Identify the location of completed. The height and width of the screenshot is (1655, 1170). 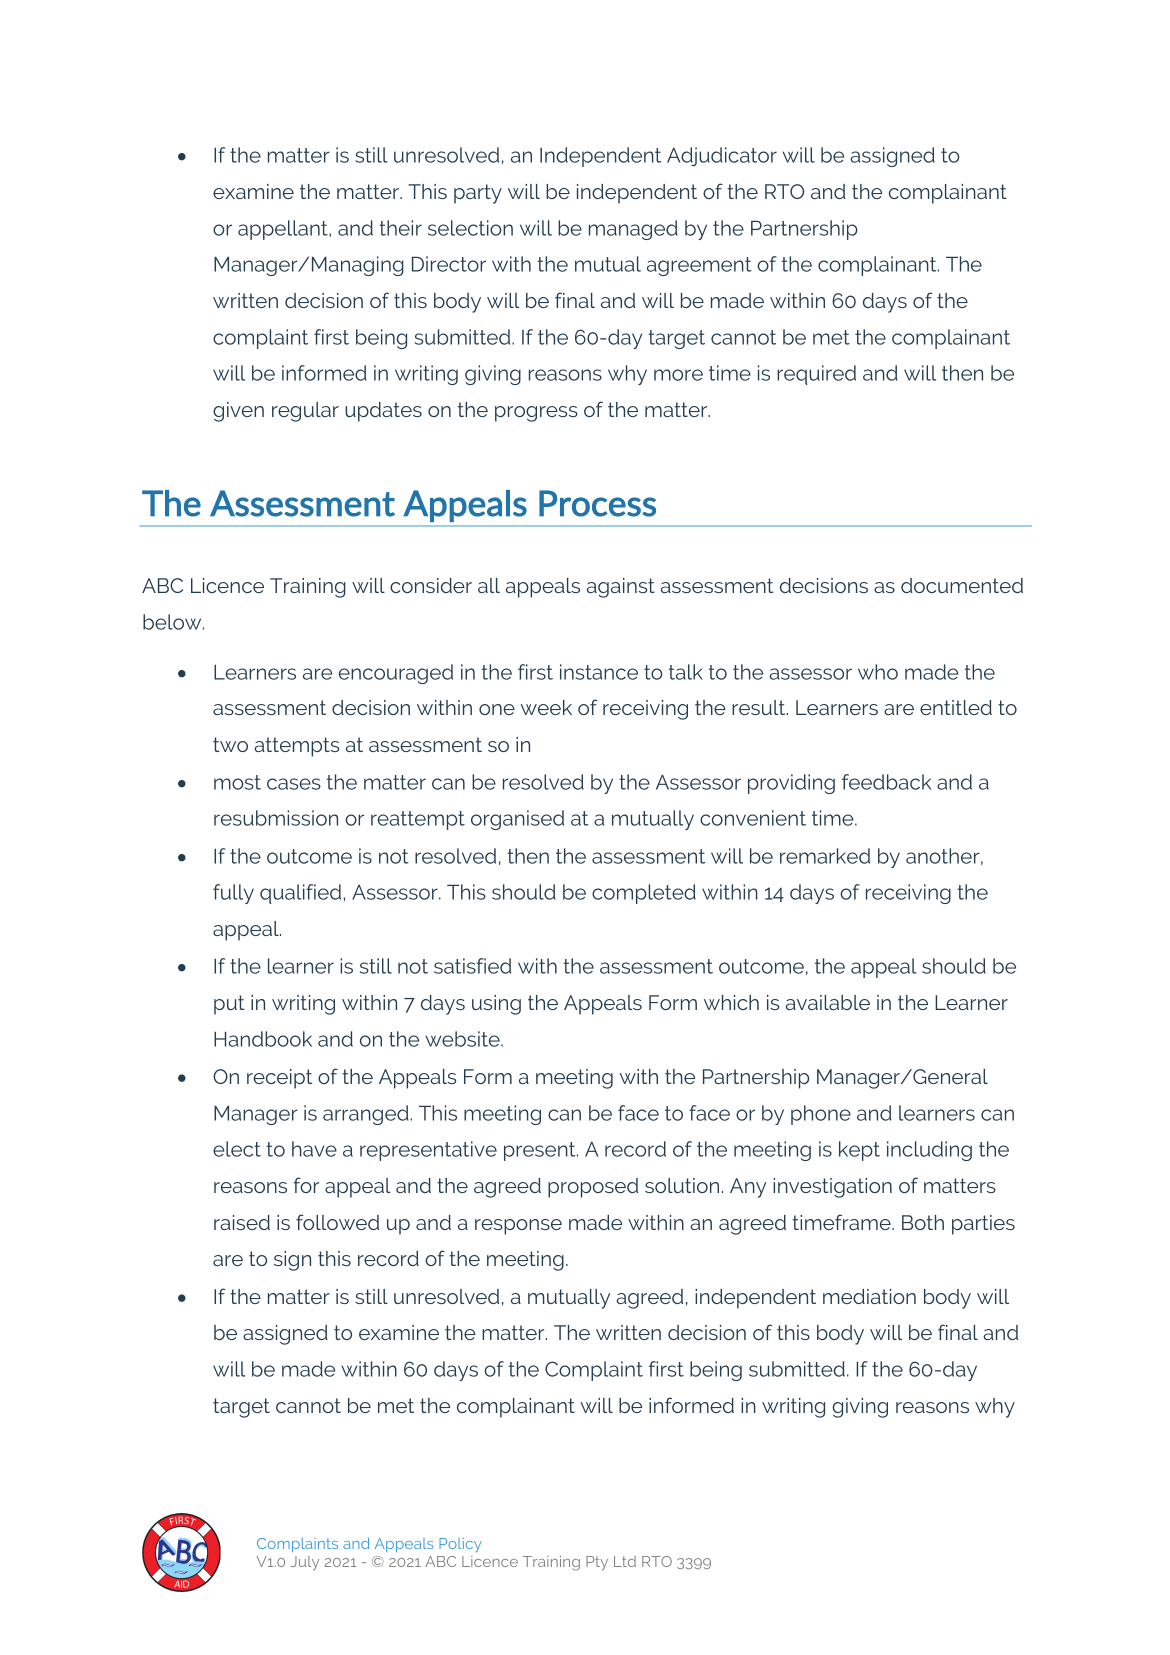
(644, 894).
